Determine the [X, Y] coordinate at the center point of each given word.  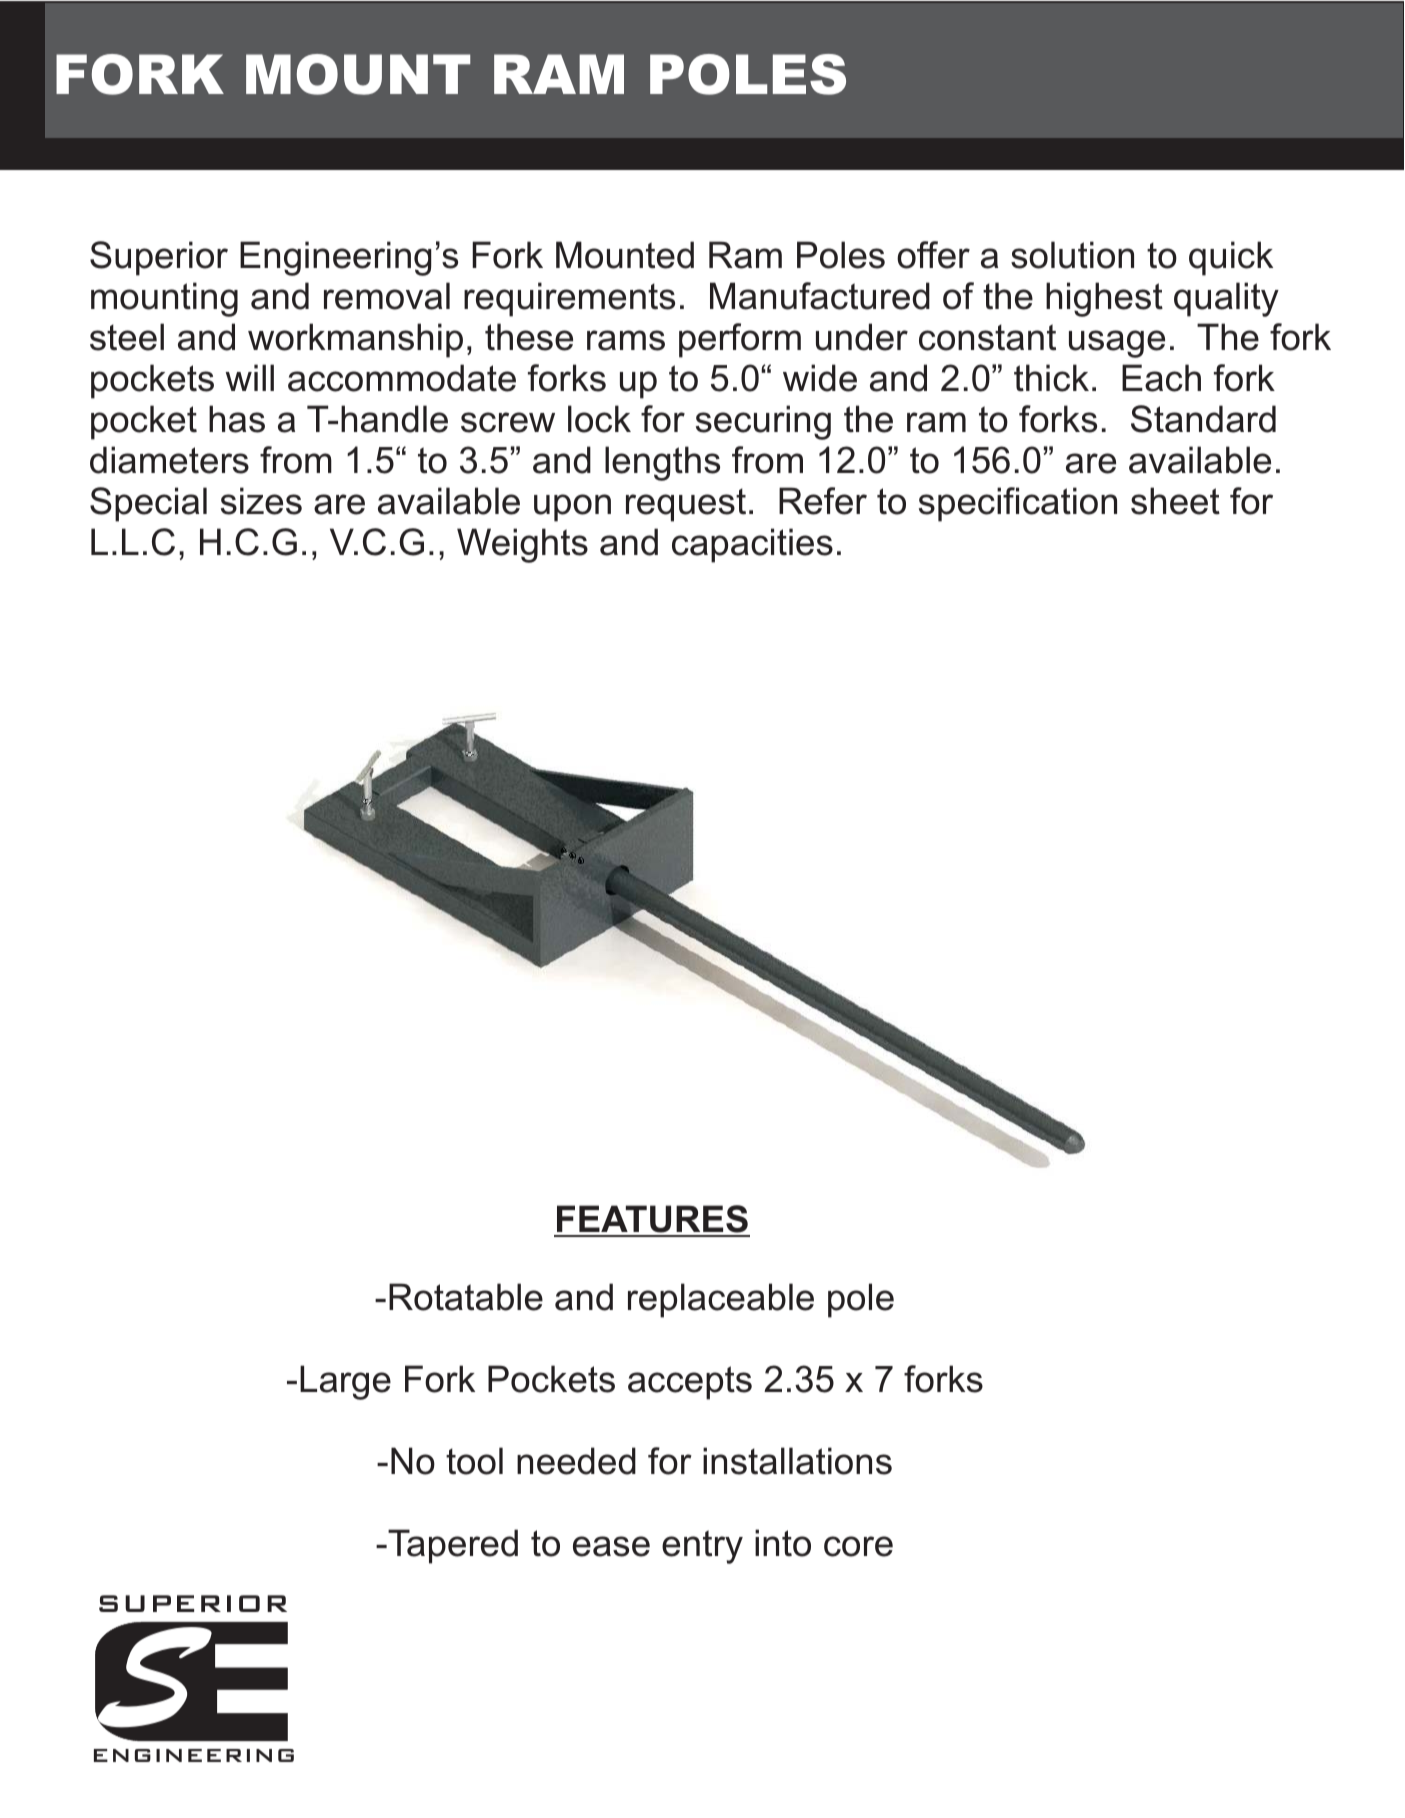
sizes [261, 501]
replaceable [721, 1300]
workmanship [355, 340]
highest [1104, 299]
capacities [752, 545]
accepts [690, 1383]
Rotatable [466, 1297]
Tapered [452, 1546]
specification [1018, 504]
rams [626, 340]
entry [702, 1547]
